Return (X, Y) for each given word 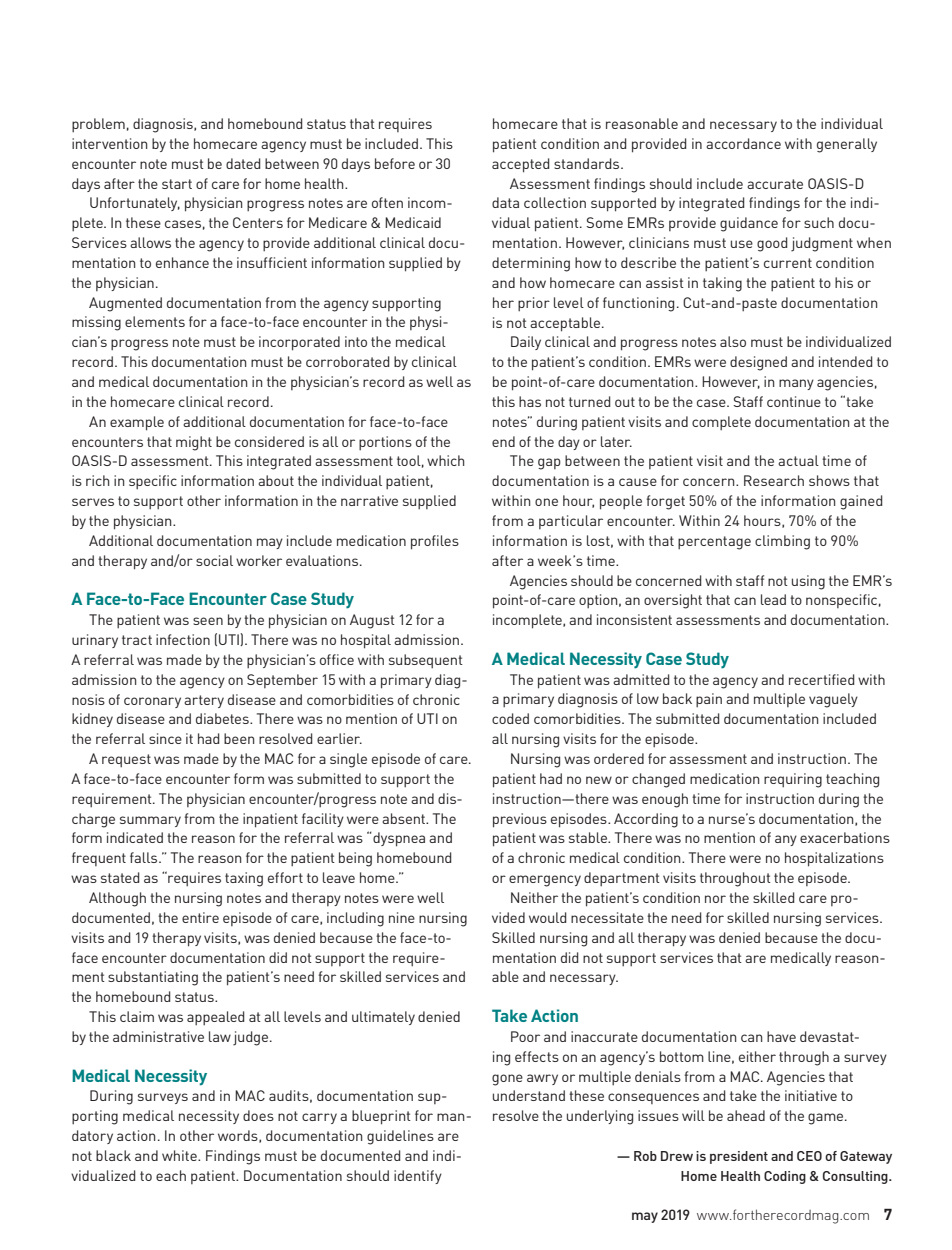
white (180, 1155)
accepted (521, 165)
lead (773, 599)
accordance (743, 143)
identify (418, 1177)
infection (183, 639)
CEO (809, 1156)
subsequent (426, 661)
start (177, 184)
